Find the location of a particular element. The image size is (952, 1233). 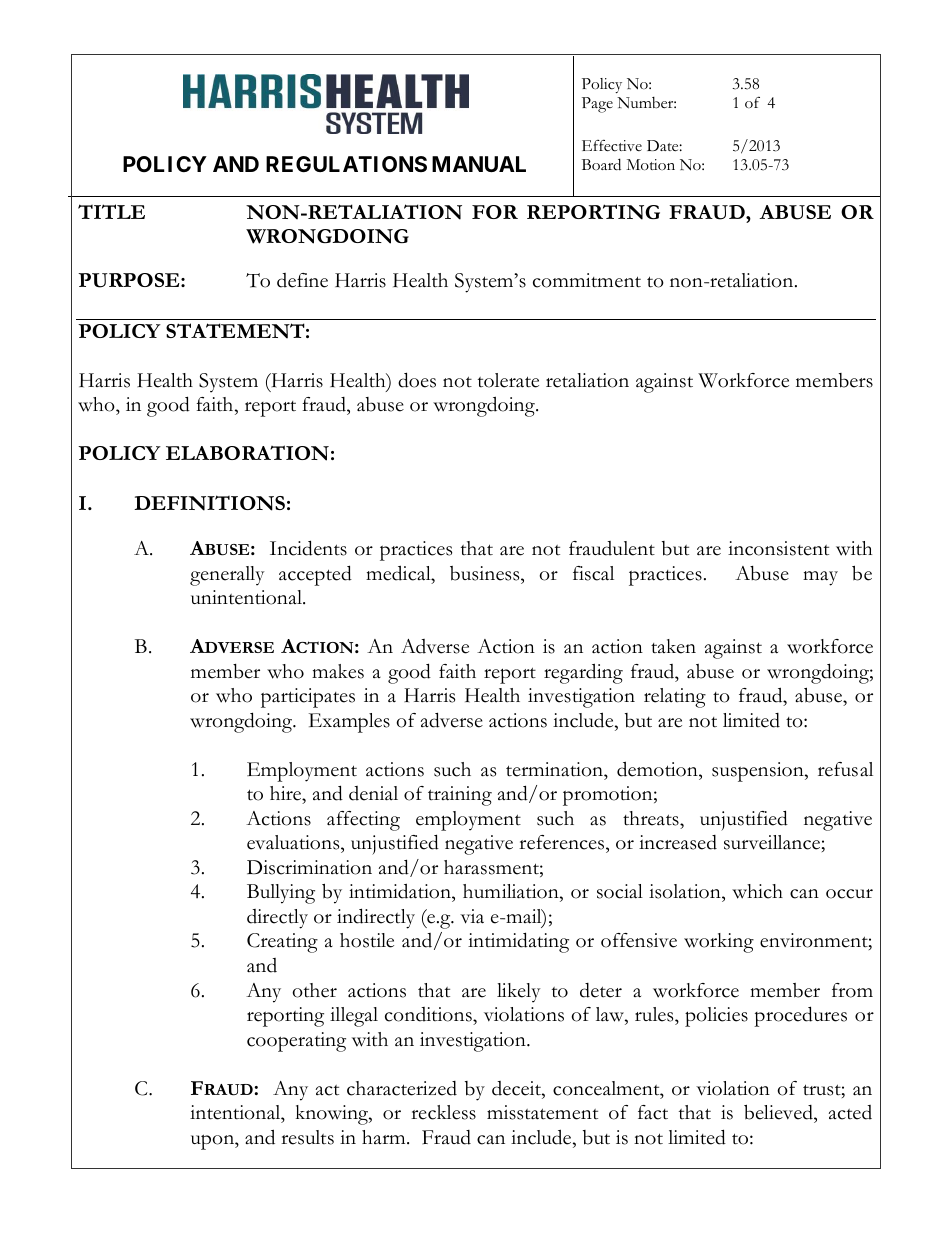

TITLE is located at coordinates (111, 211).
